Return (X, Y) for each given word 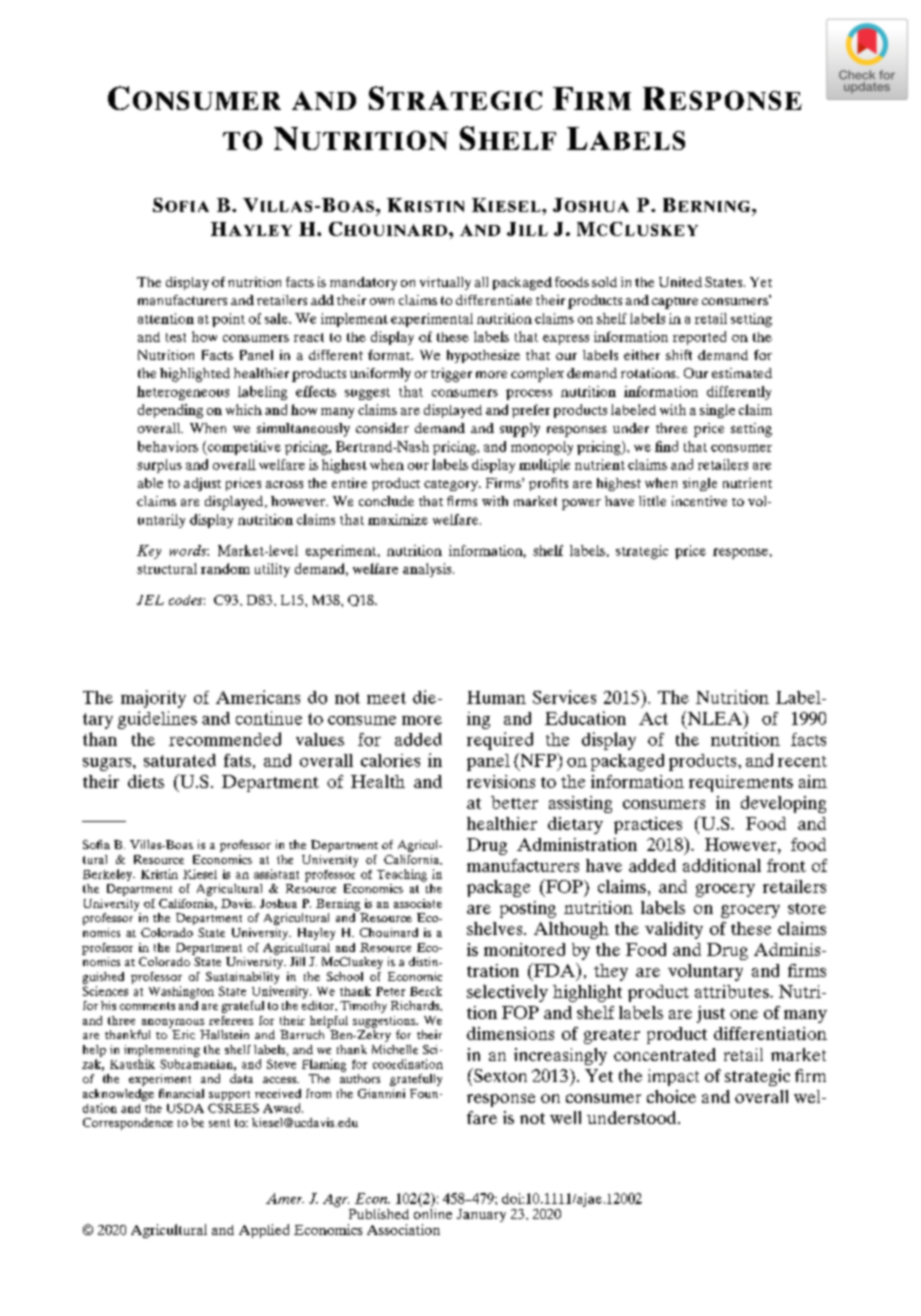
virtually (445, 283)
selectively (507, 993)
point (228, 320)
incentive (699, 501)
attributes (733, 991)
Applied (264, 1231)
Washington (181, 992)
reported (699, 338)
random (225, 568)
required (500, 741)
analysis (428, 570)
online (433, 1212)
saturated (180, 760)
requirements (741, 783)
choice (671, 1096)
